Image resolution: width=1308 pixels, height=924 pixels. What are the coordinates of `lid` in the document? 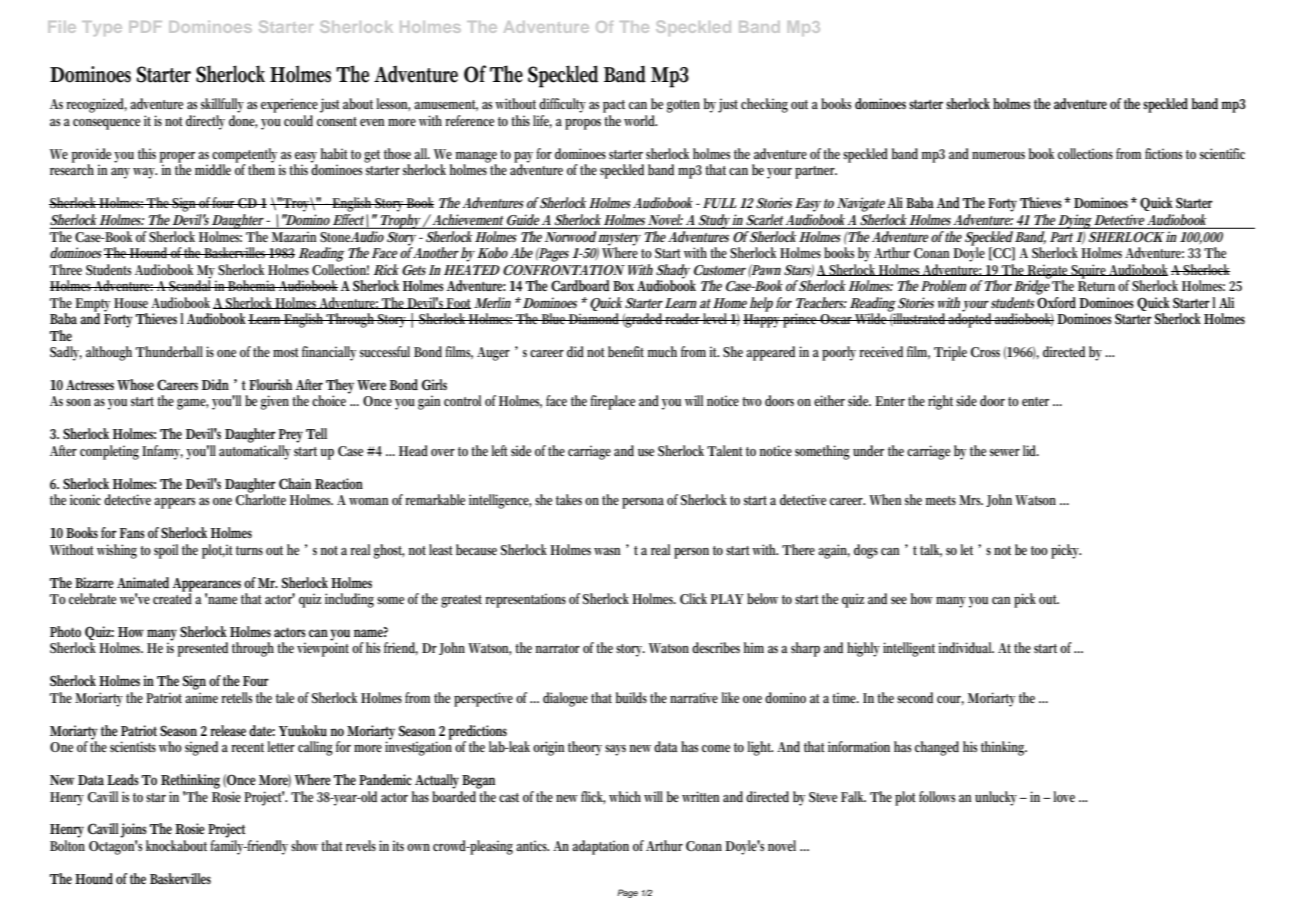 It's located at (1031, 450).
